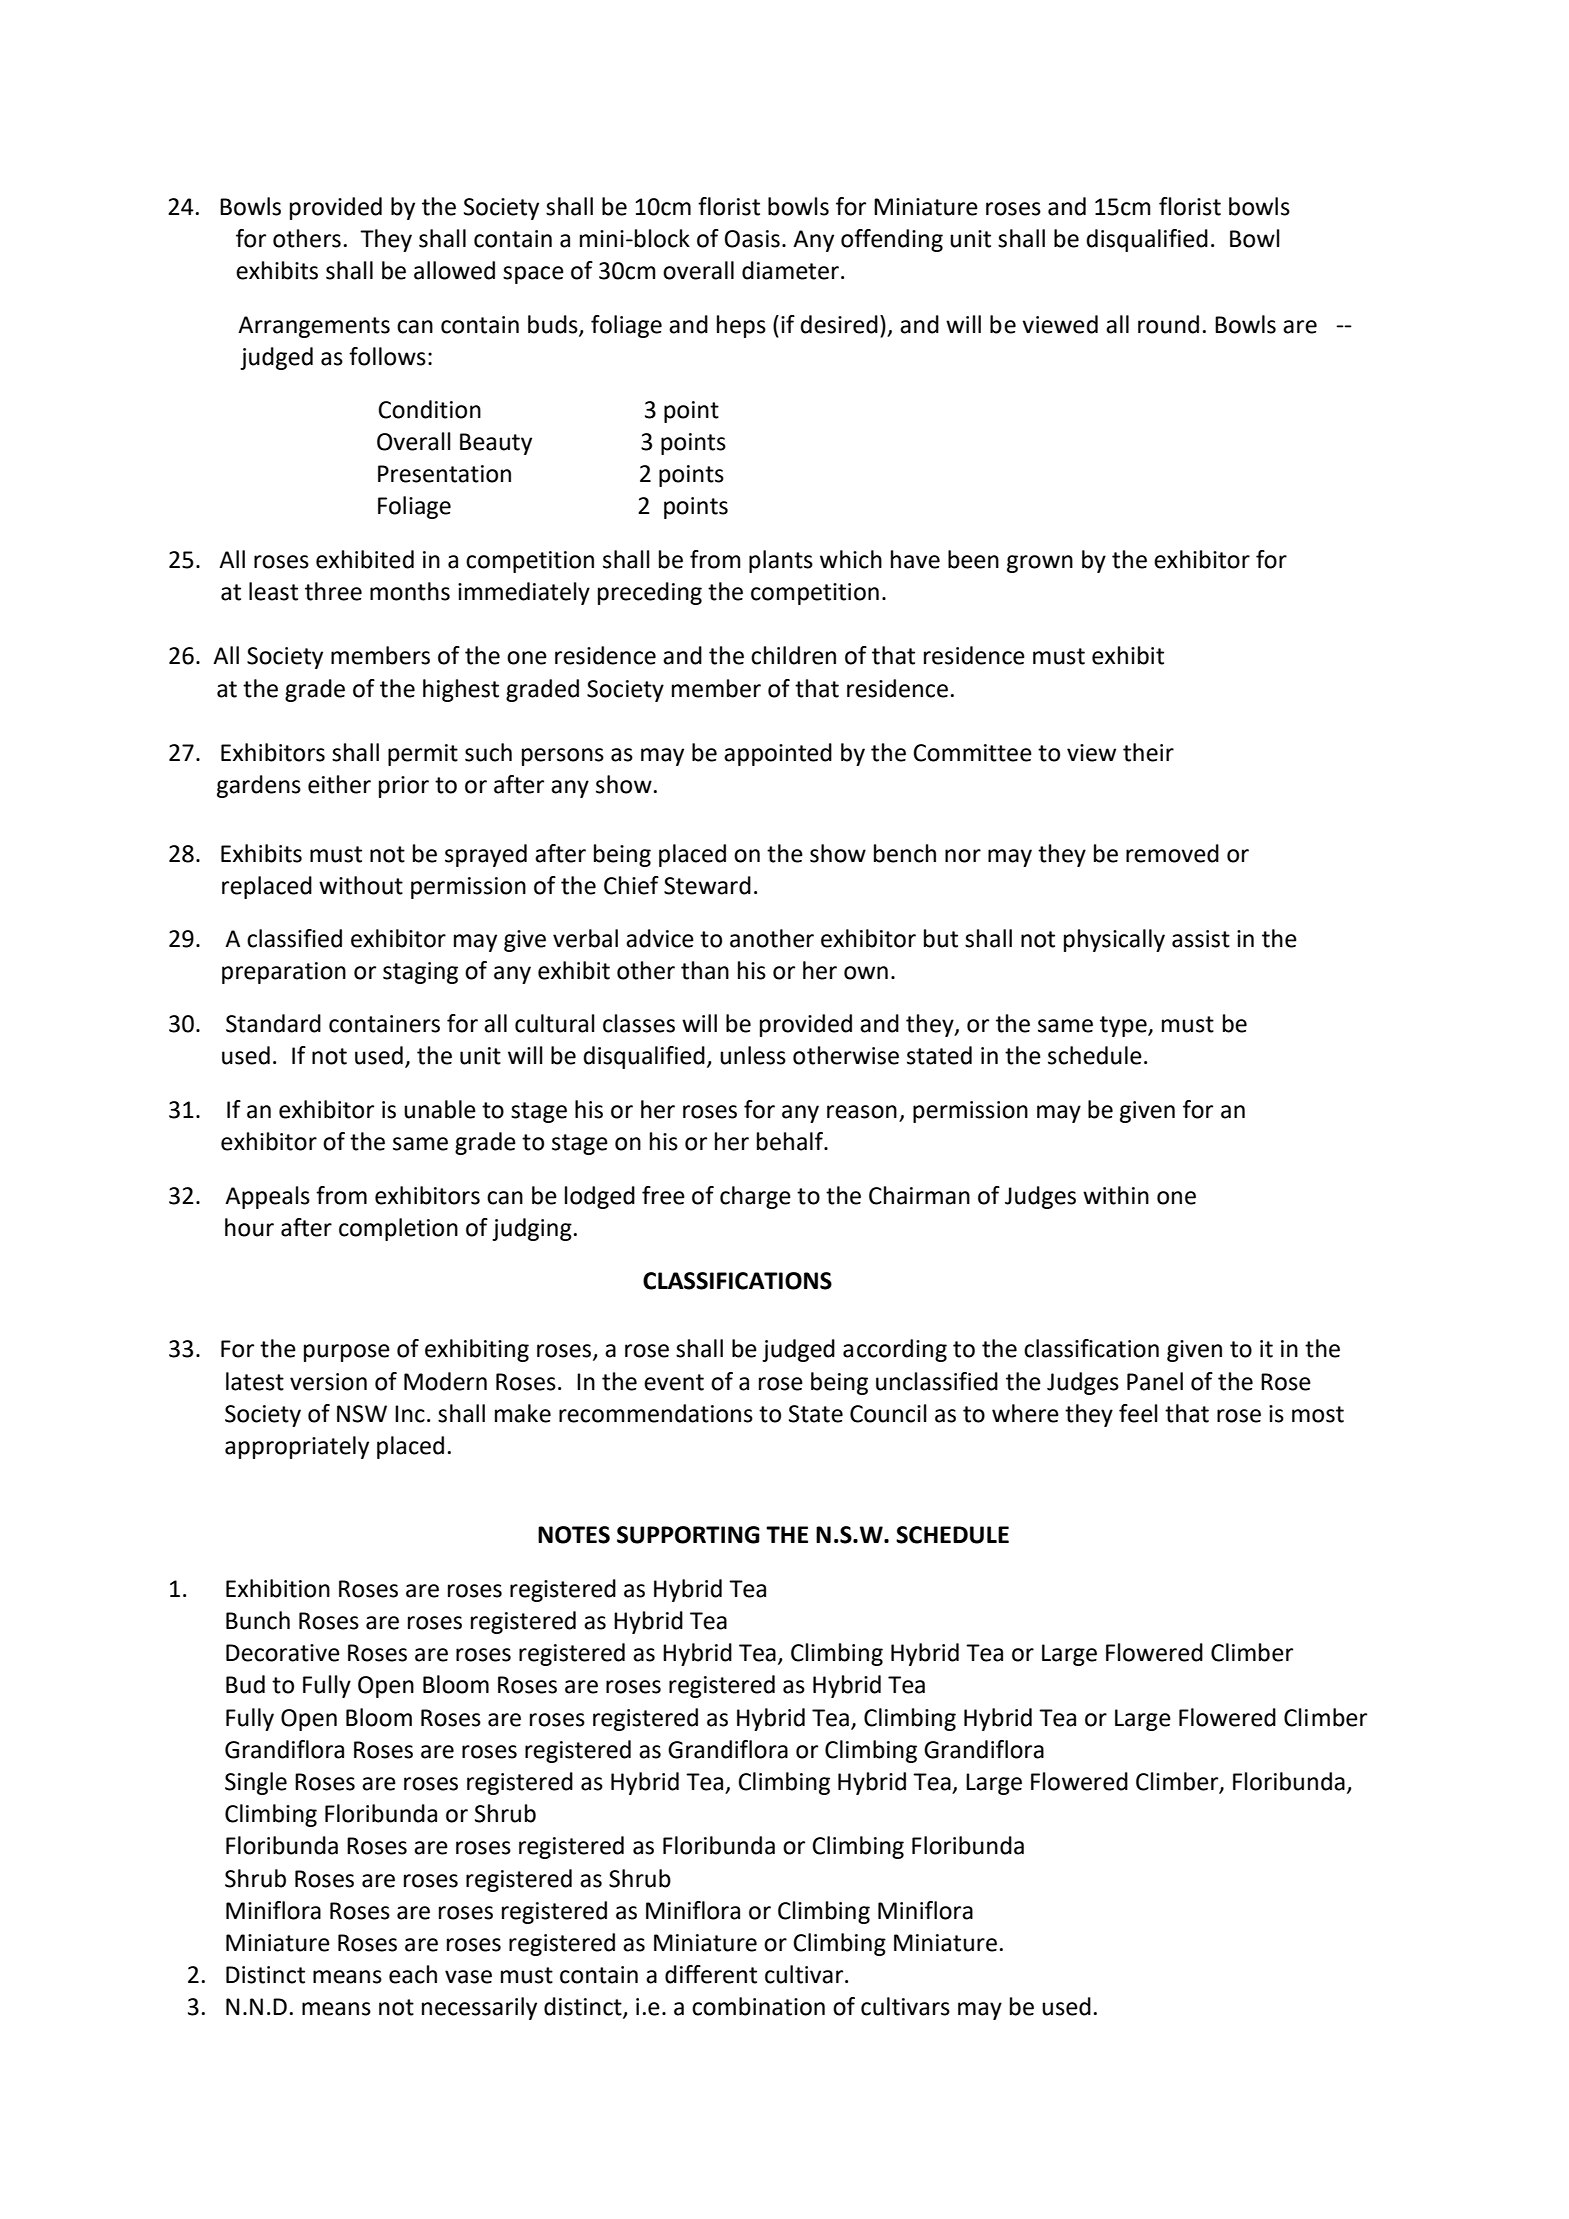 This screenshot has width=1569, height=2219. I want to click on each, so click(413, 1974).
